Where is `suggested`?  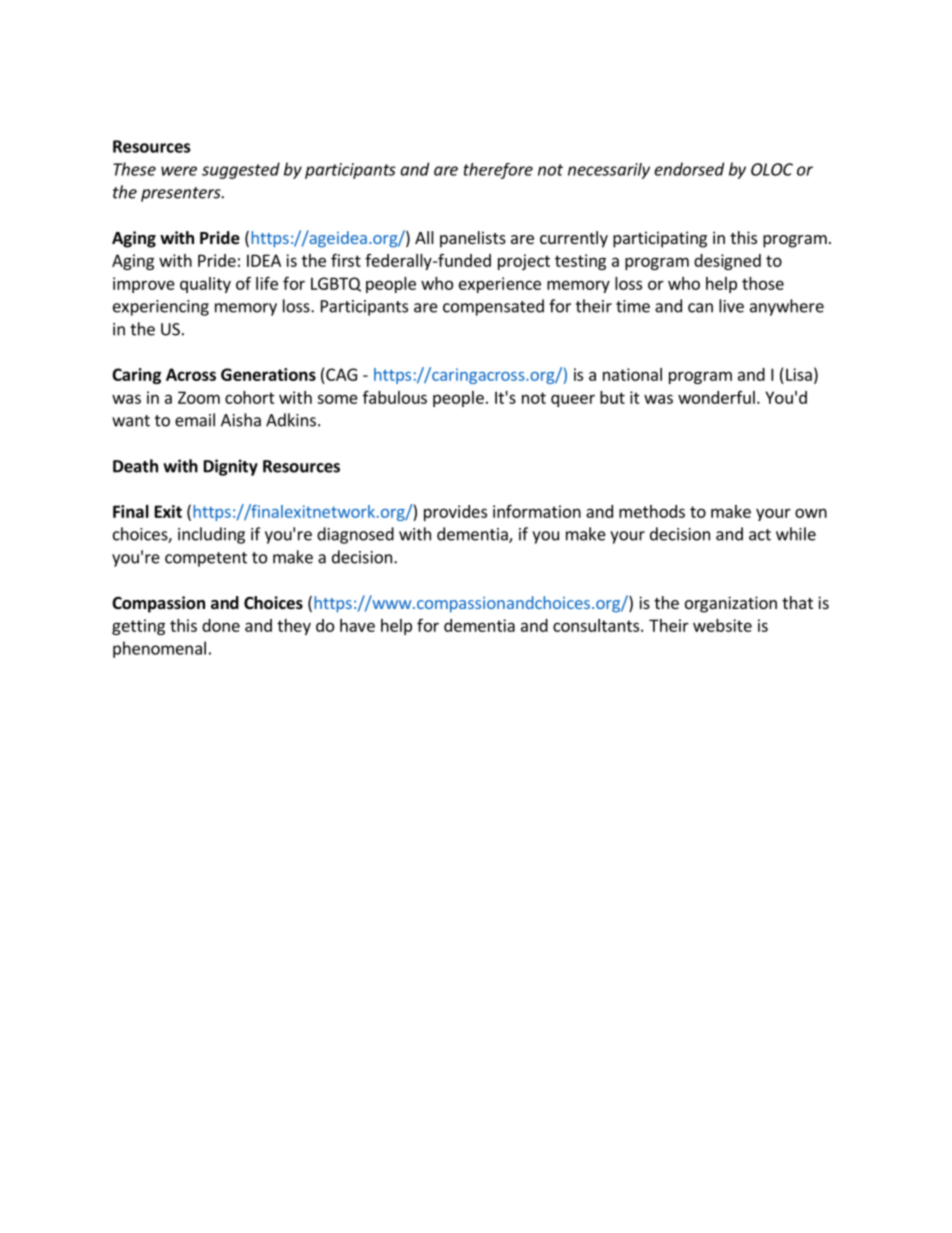 suggested is located at coordinates (241, 170).
